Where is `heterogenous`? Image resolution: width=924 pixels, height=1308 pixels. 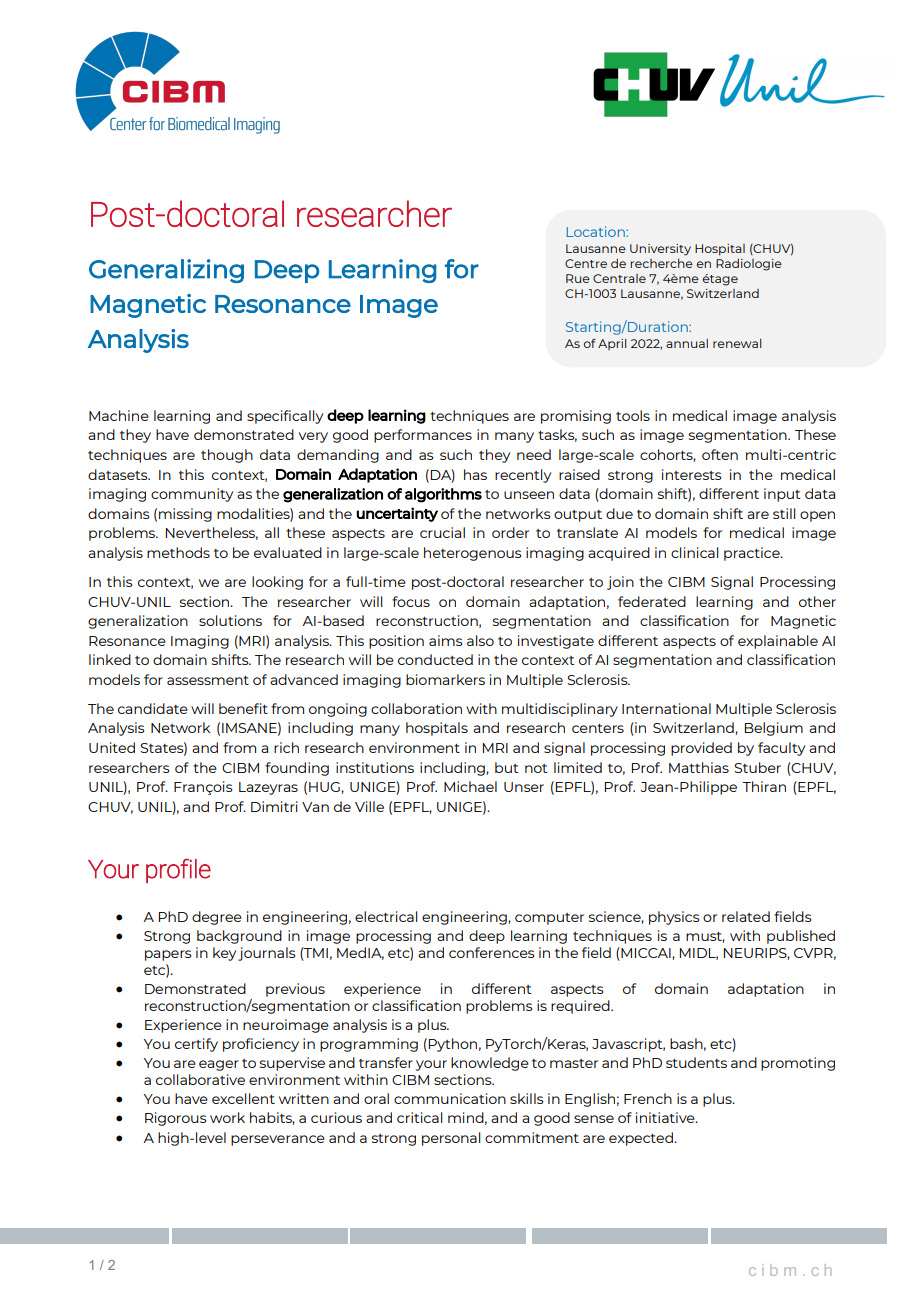 heterogenous is located at coordinates (473, 554).
